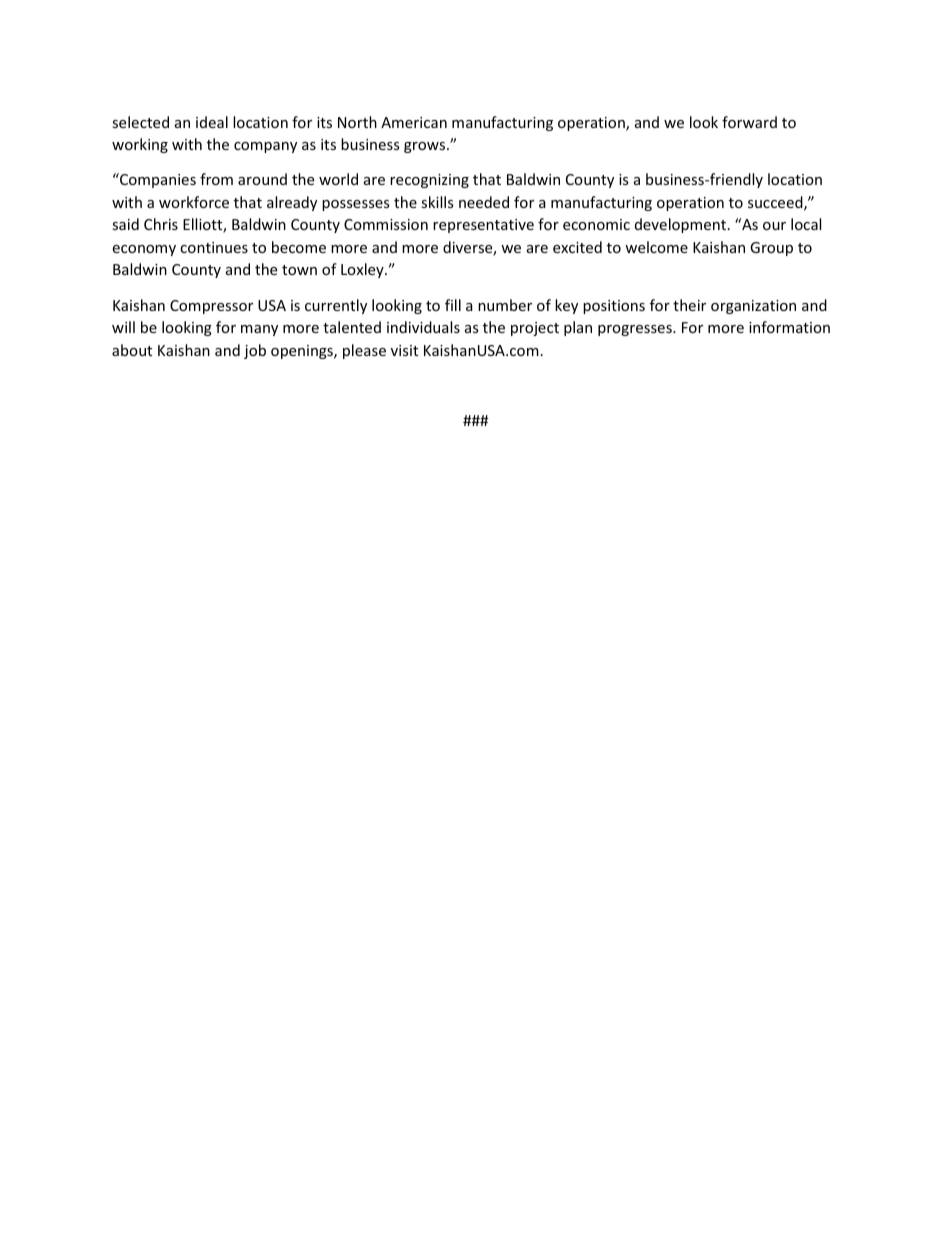 Image resolution: width=952 pixels, height=1233 pixels. I want to click on fill, so click(453, 305).
